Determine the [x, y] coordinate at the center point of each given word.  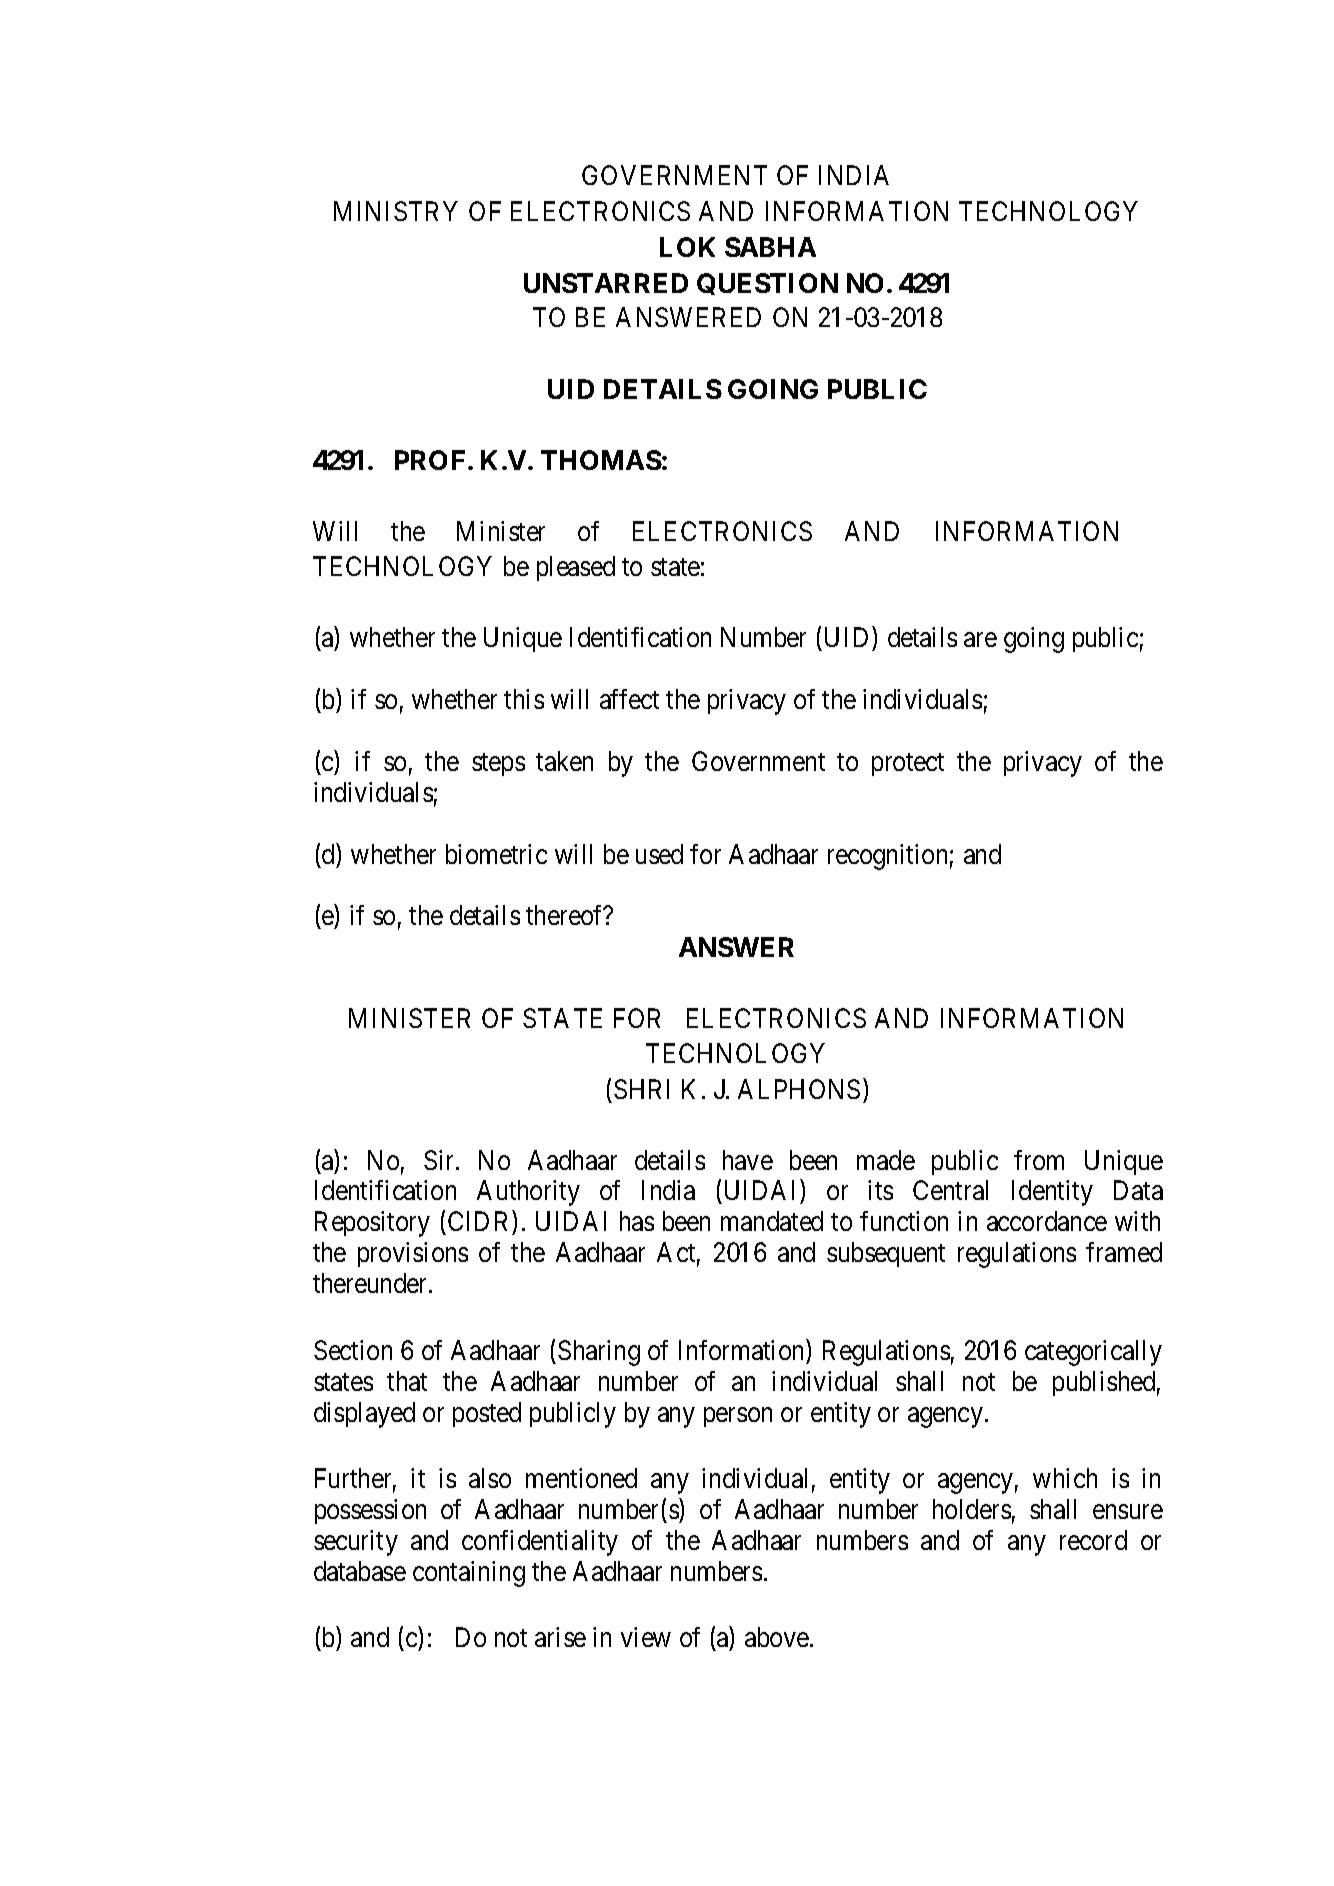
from [1039, 1160]
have [748, 1160]
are [980, 640]
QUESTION [767, 284]
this [524, 699]
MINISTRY [396, 211]
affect [629, 699]
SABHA [770, 247]
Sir [440, 1160]
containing [469, 1574]
